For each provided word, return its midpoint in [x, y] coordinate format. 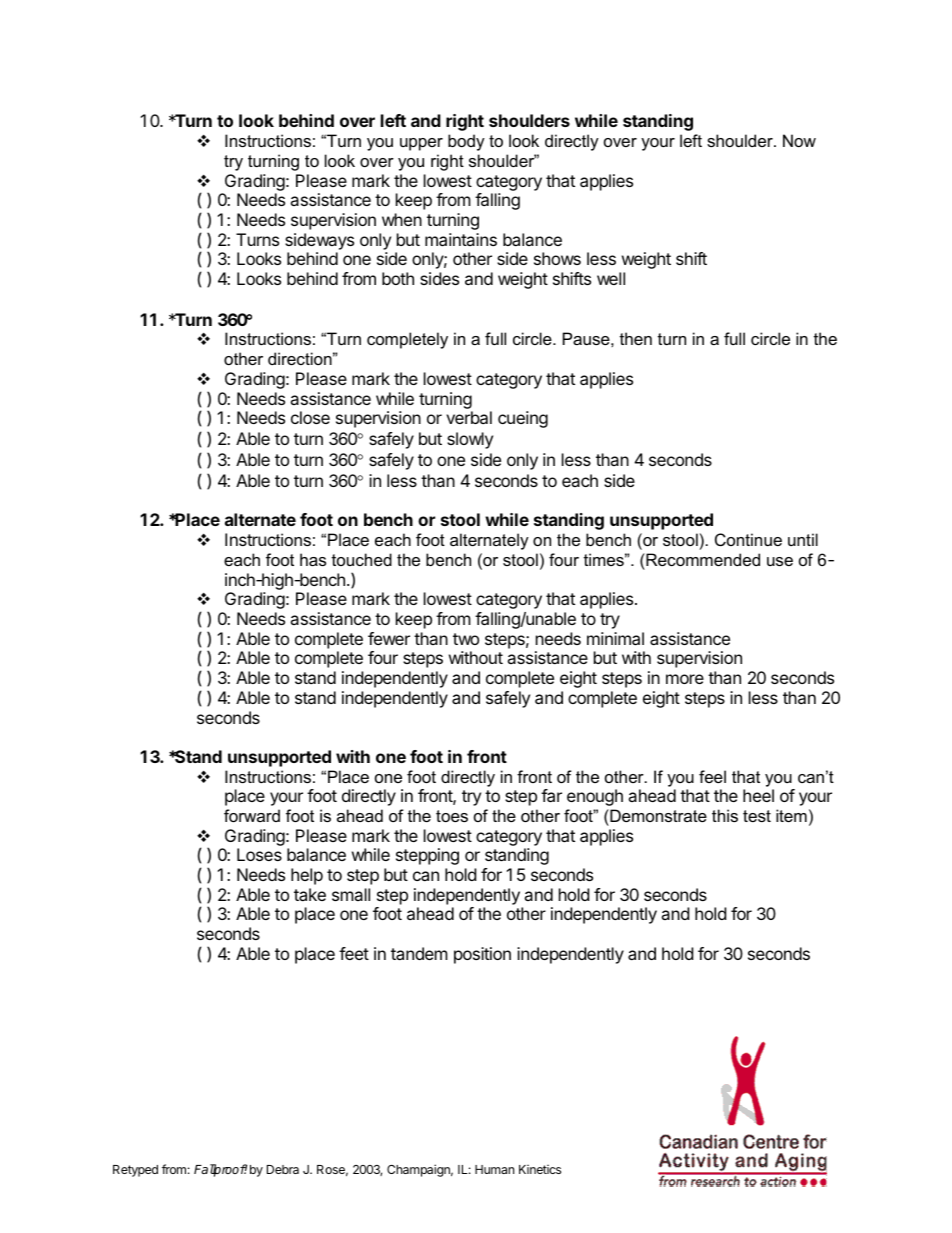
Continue [748, 539]
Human [494, 1169]
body [466, 142]
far [551, 795]
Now [799, 140]
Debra [283, 1169]
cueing [523, 419]
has [313, 559]
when [402, 219]
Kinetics [540, 1169]
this [725, 815]
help [307, 876]
